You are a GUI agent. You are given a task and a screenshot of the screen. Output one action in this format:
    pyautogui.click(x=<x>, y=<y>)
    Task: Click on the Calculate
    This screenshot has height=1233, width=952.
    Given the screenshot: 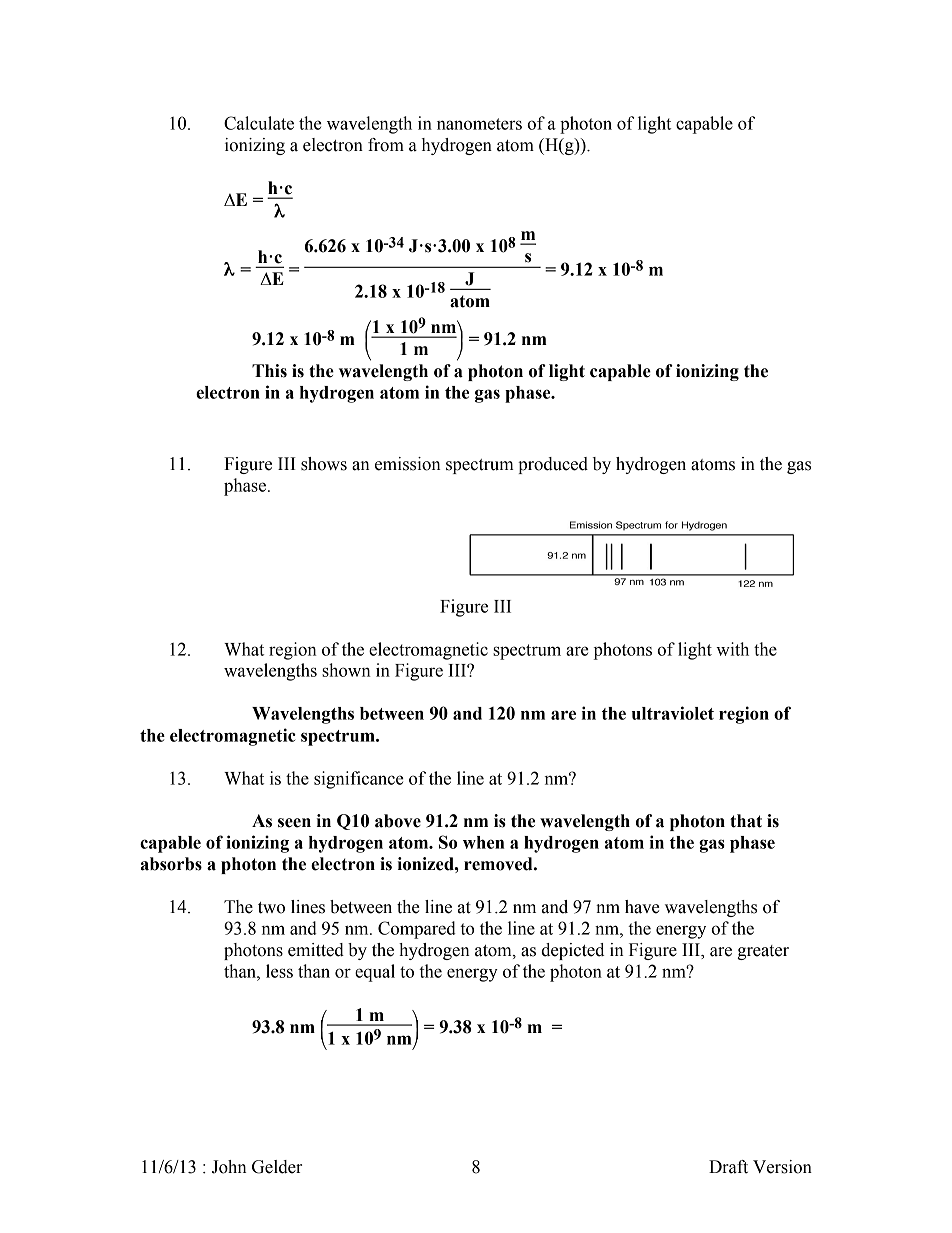 What is the action you would take?
    pyautogui.click(x=259, y=123)
